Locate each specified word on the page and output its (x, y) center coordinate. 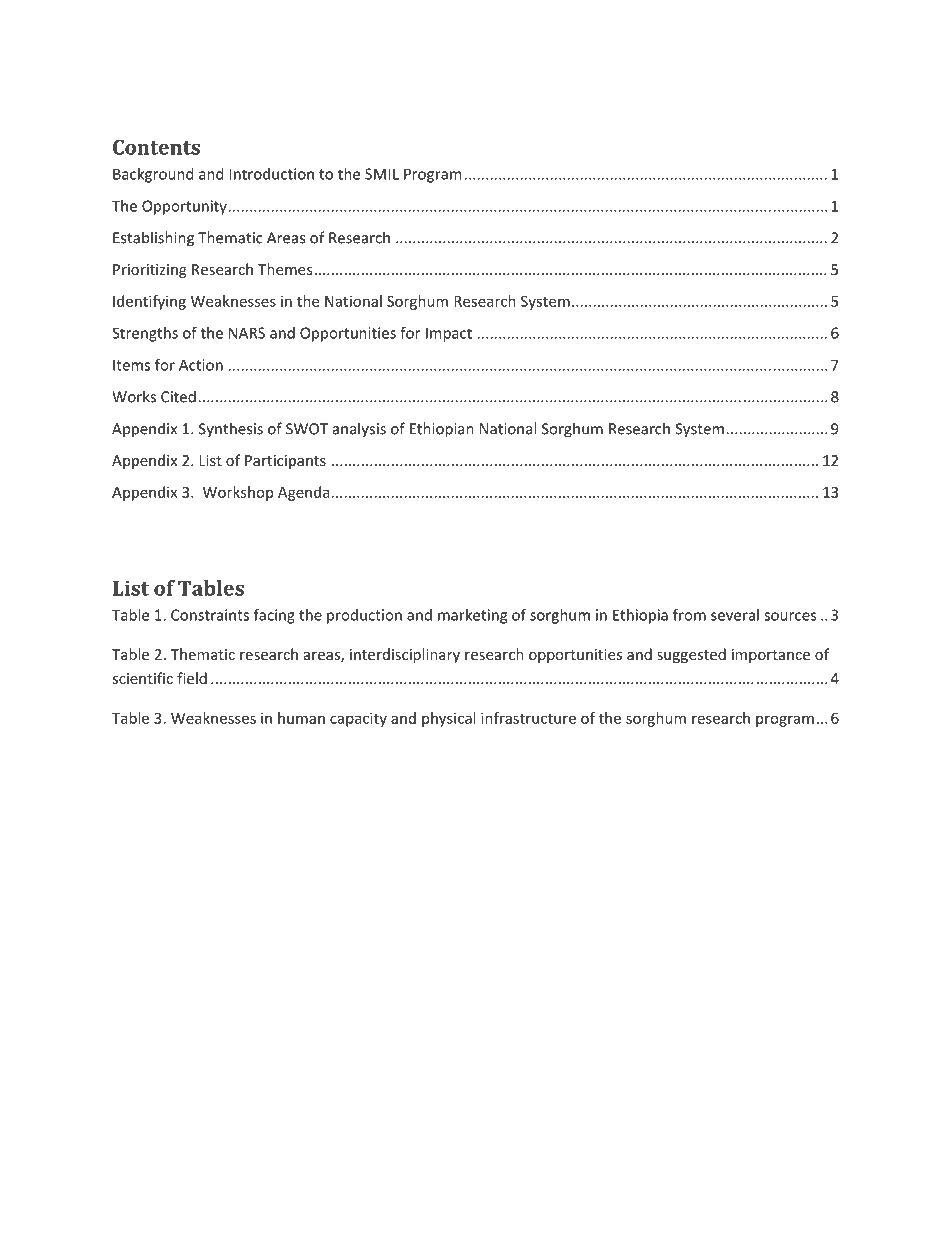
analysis (359, 430)
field (192, 678)
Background (153, 175)
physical (448, 719)
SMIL (382, 174)
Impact (449, 334)
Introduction (271, 174)
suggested (691, 655)
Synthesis (231, 430)
